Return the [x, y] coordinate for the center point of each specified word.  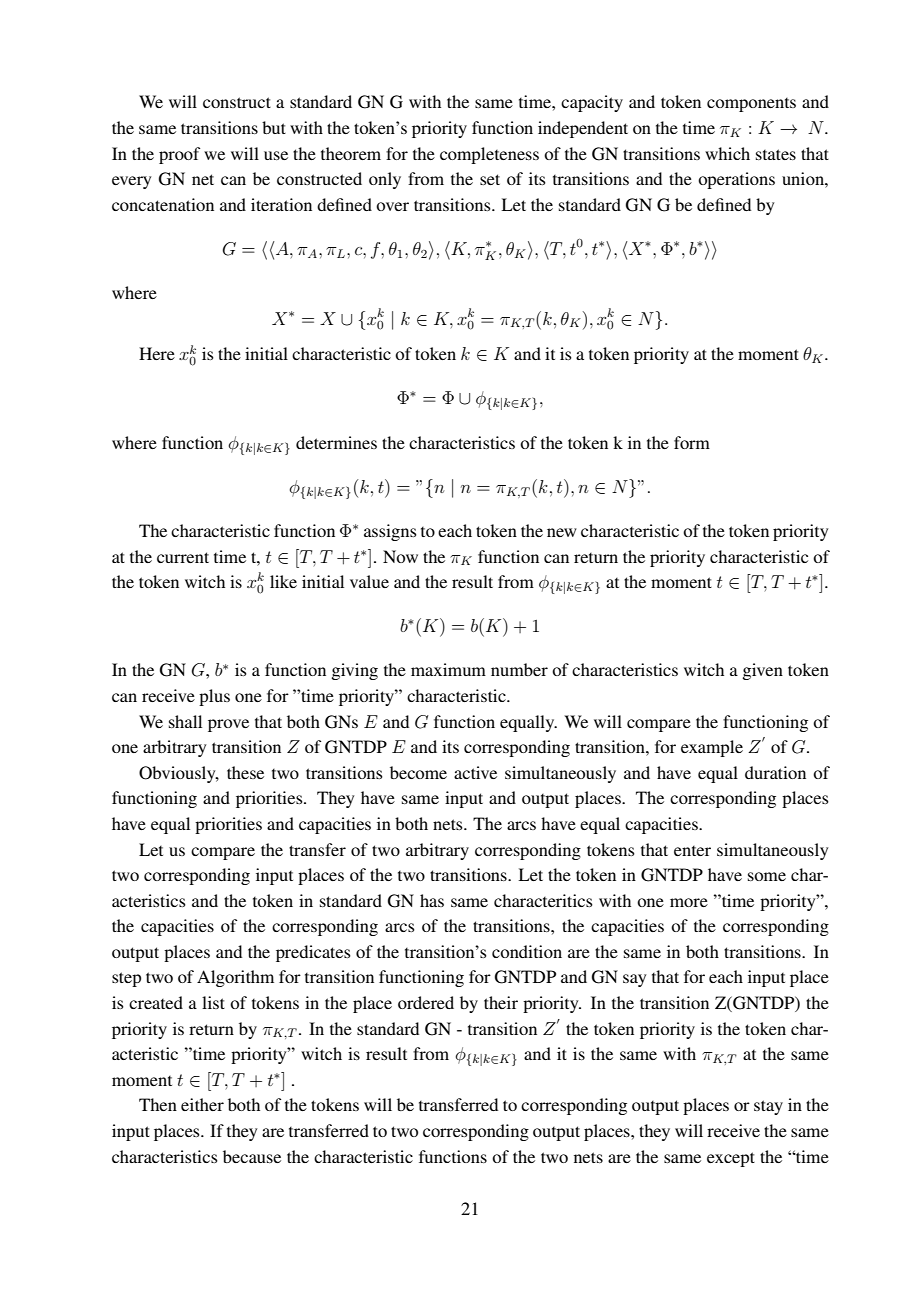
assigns [390, 532]
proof [179, 155]
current [183, 557]
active [475, 772]
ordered [426, 1002]
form [692, 442]
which [727, 153]
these [245, 772]
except [731, 1159]
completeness [489, 155]
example [712, 748]
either [202, 1104]
